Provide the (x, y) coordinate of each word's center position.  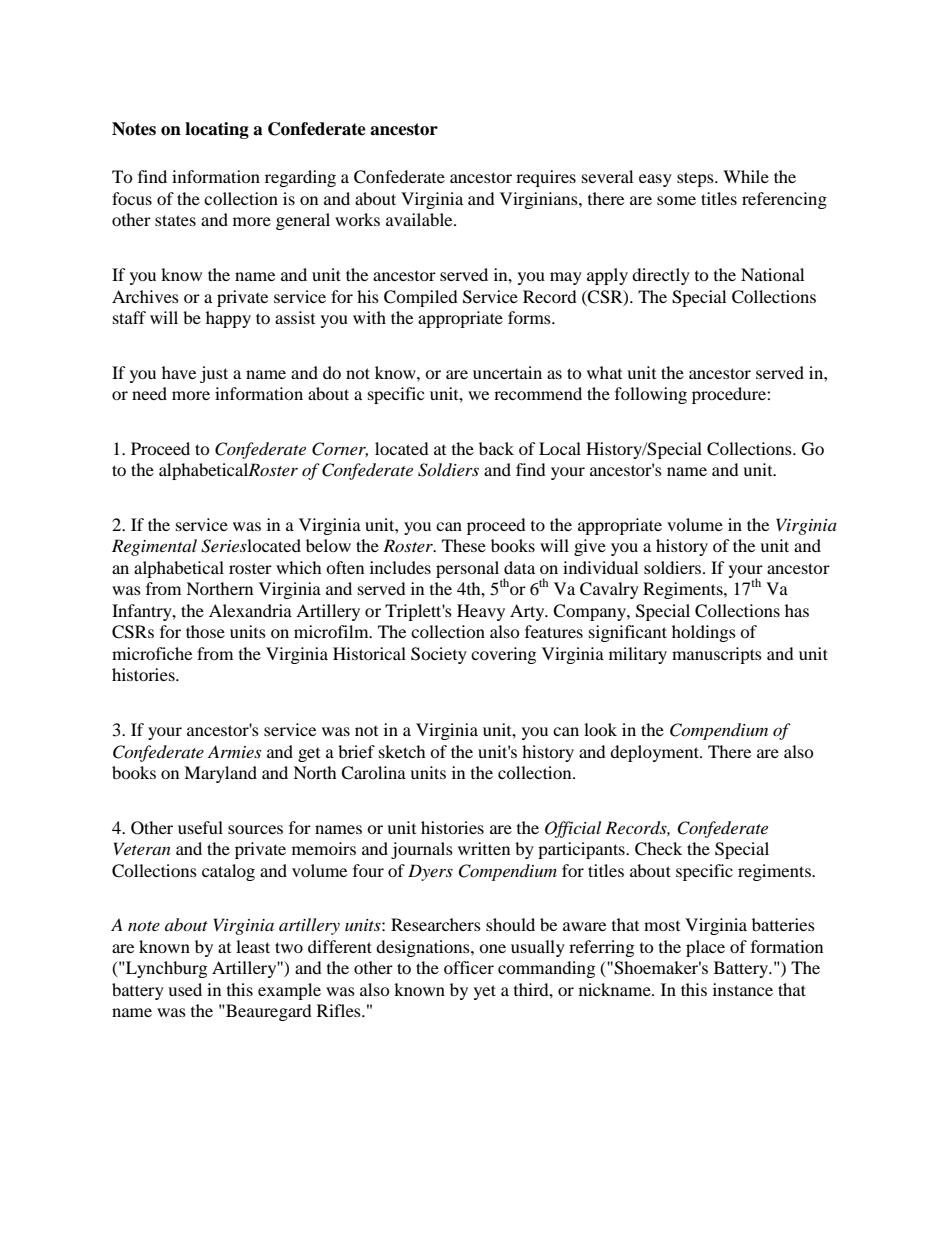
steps (696, 179)
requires (546, 178)
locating (217, 130)
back (496, 448)
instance (743, 989)
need (149, 393)
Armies (234, 751)
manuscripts (717, 655)
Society (439, 655)
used (185, 989)
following (651, 395)
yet (485, 992)
